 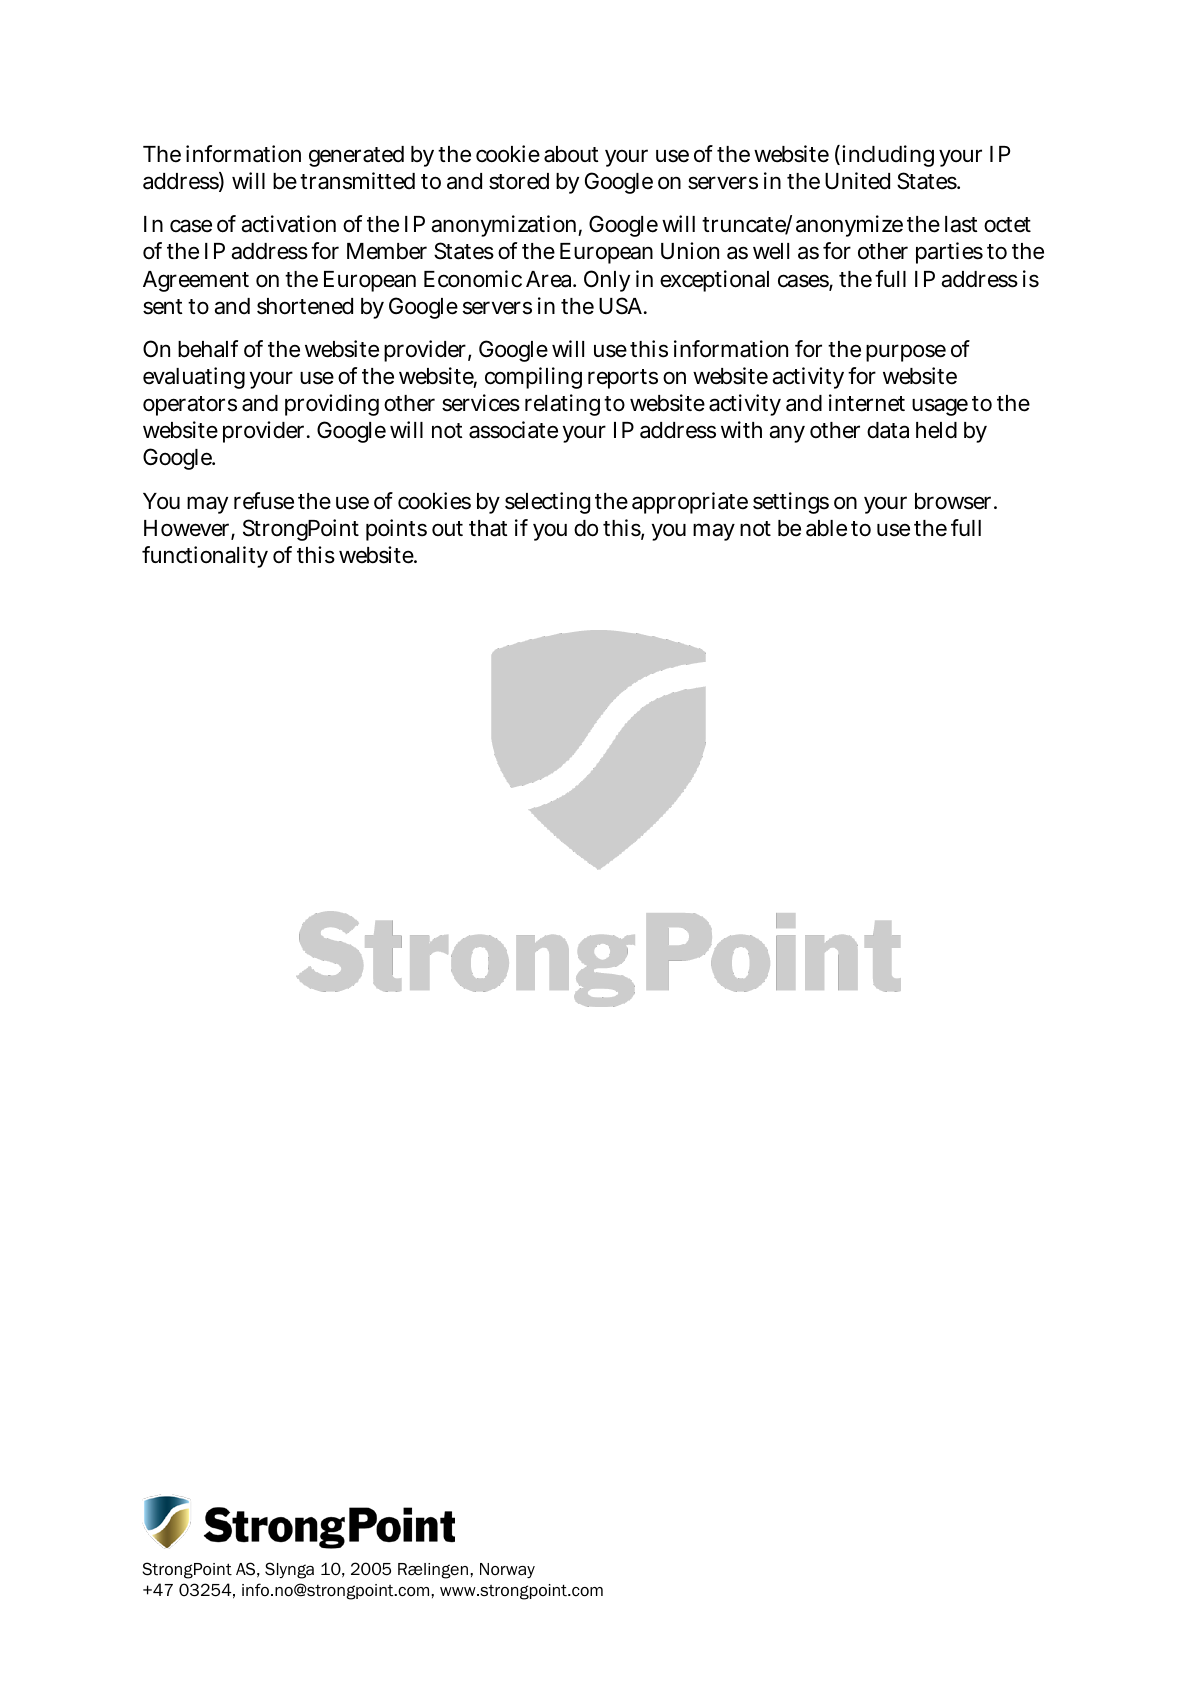 I want to click on refuse, so click(x=264, y=501).
